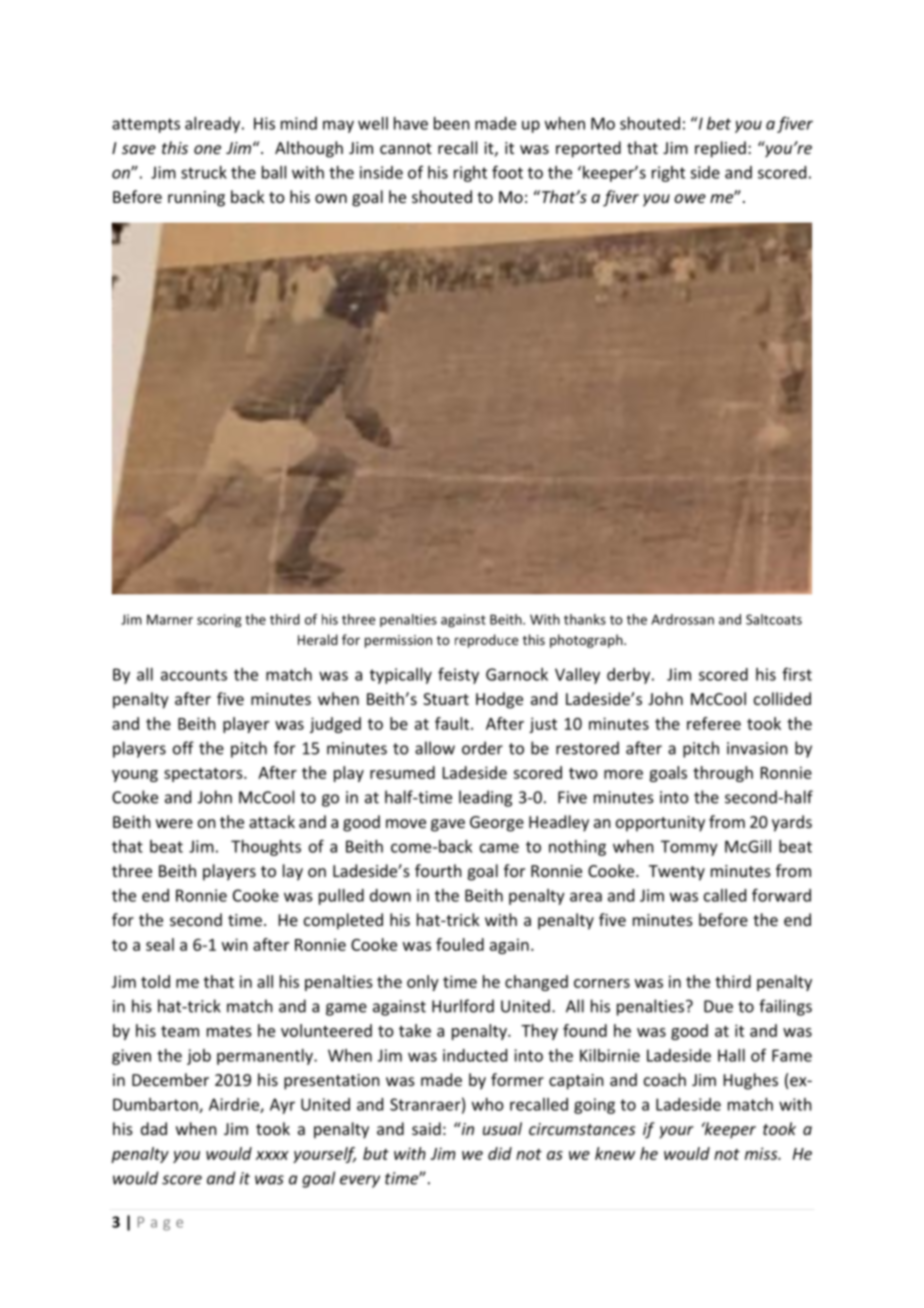 This screenshot has width=924, height=1308. I want to click on were, so click(174, 823).
